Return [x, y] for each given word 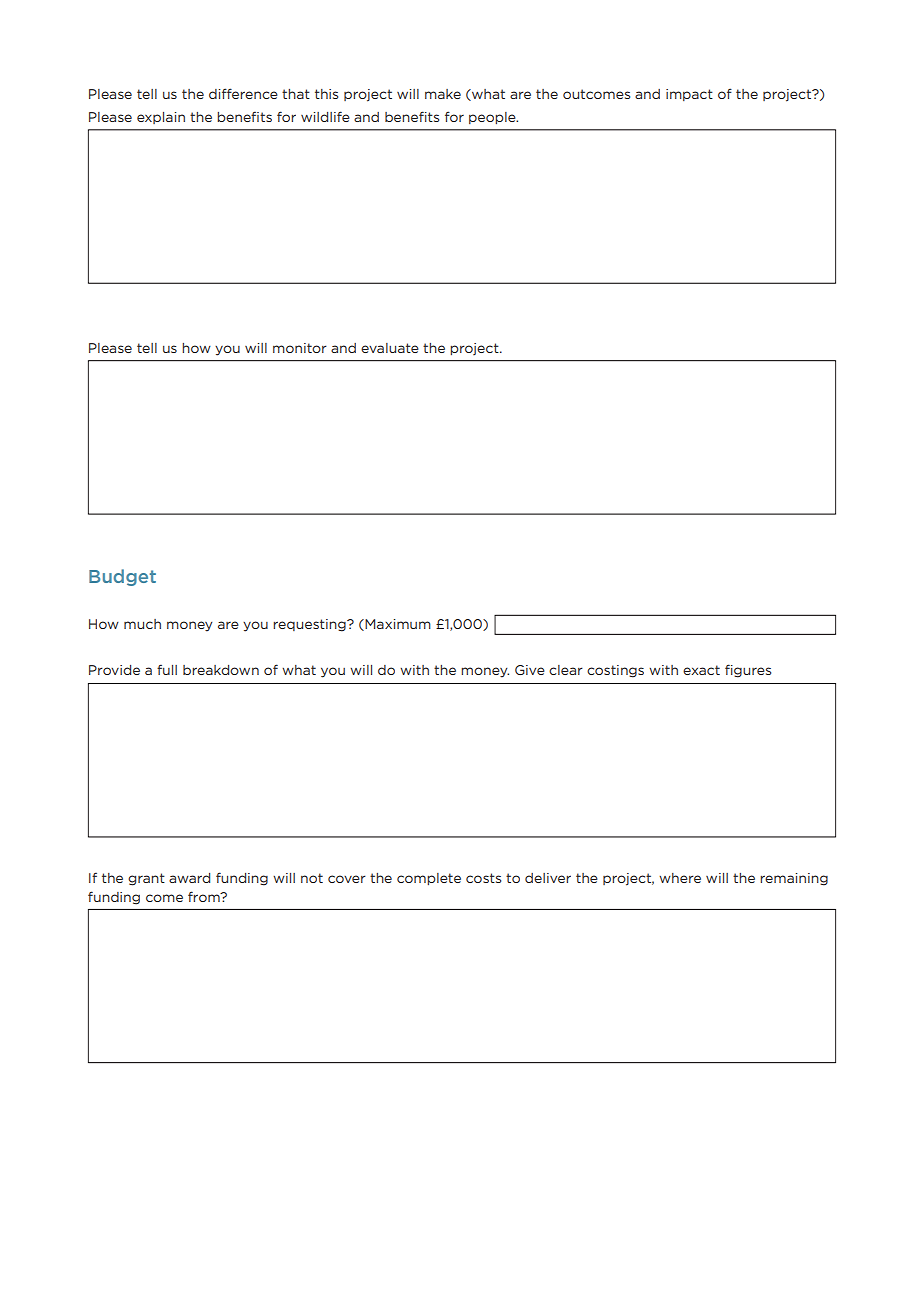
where [680, 878]
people [493, 118]
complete [429, 879]
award [189, 878]
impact [689, 95]
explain [161, 118]
